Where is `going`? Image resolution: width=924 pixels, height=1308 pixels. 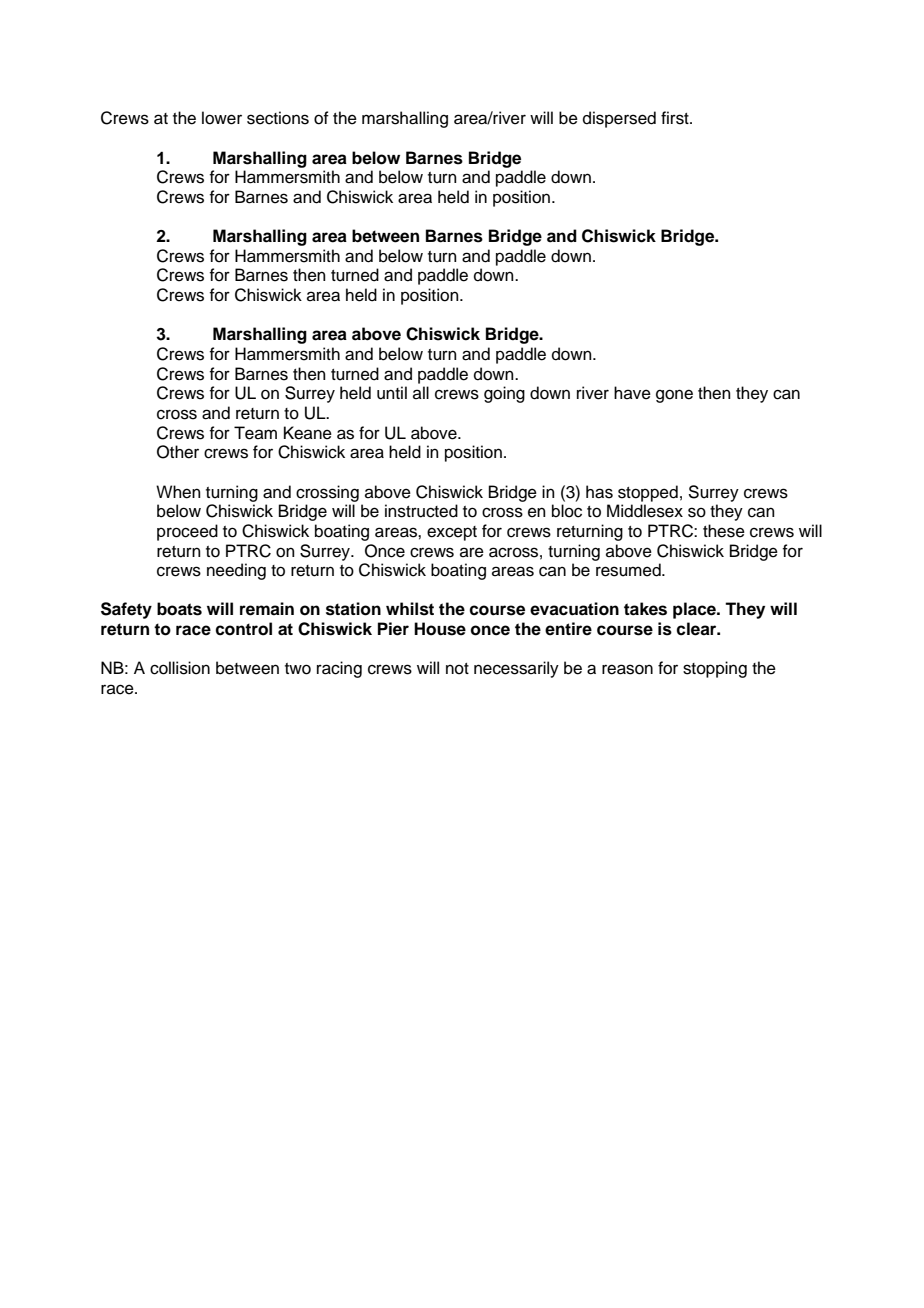 going is located at coordinates (504, 394).
